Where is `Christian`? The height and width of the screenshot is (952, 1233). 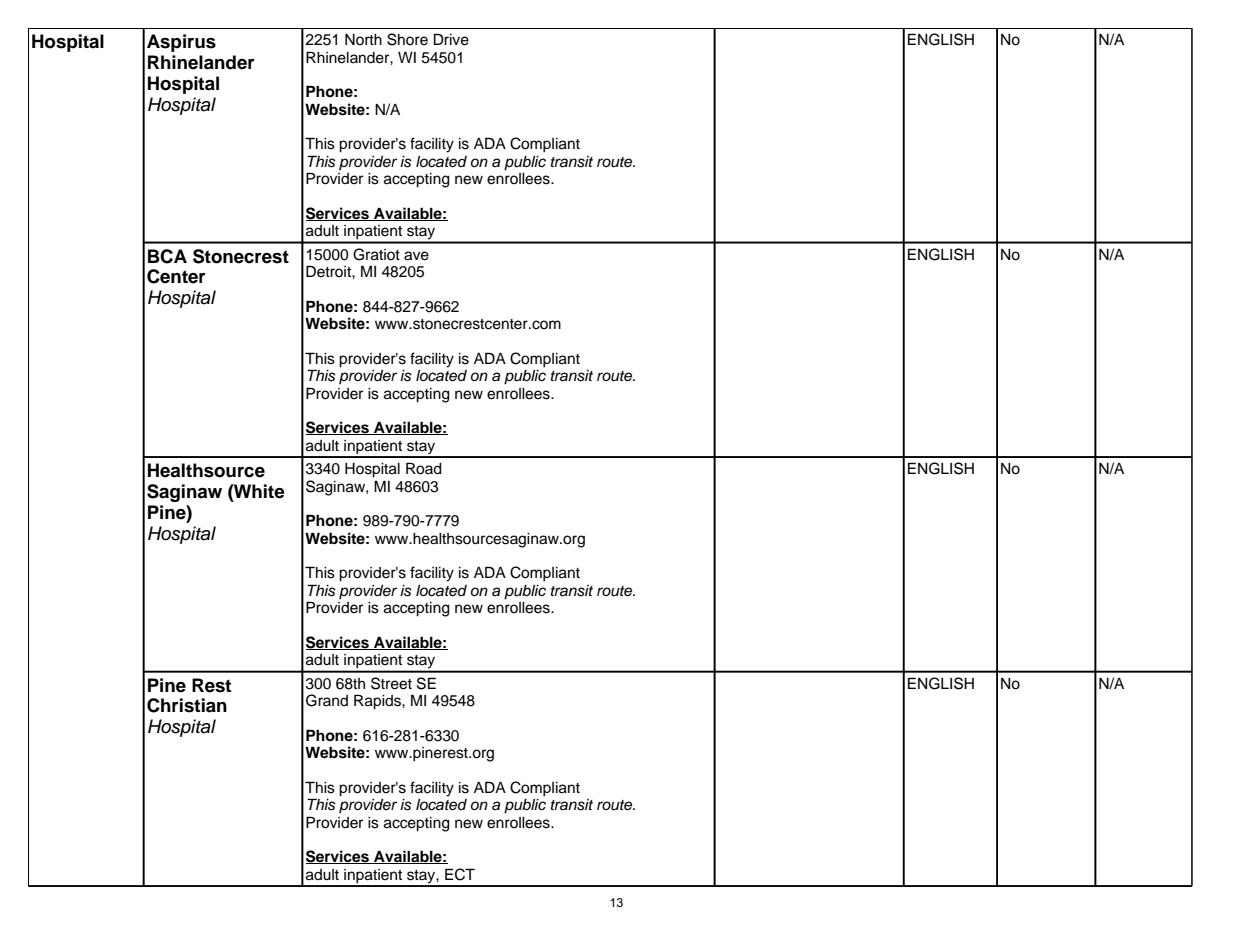
Christian is located at coordinates (187, 705).
